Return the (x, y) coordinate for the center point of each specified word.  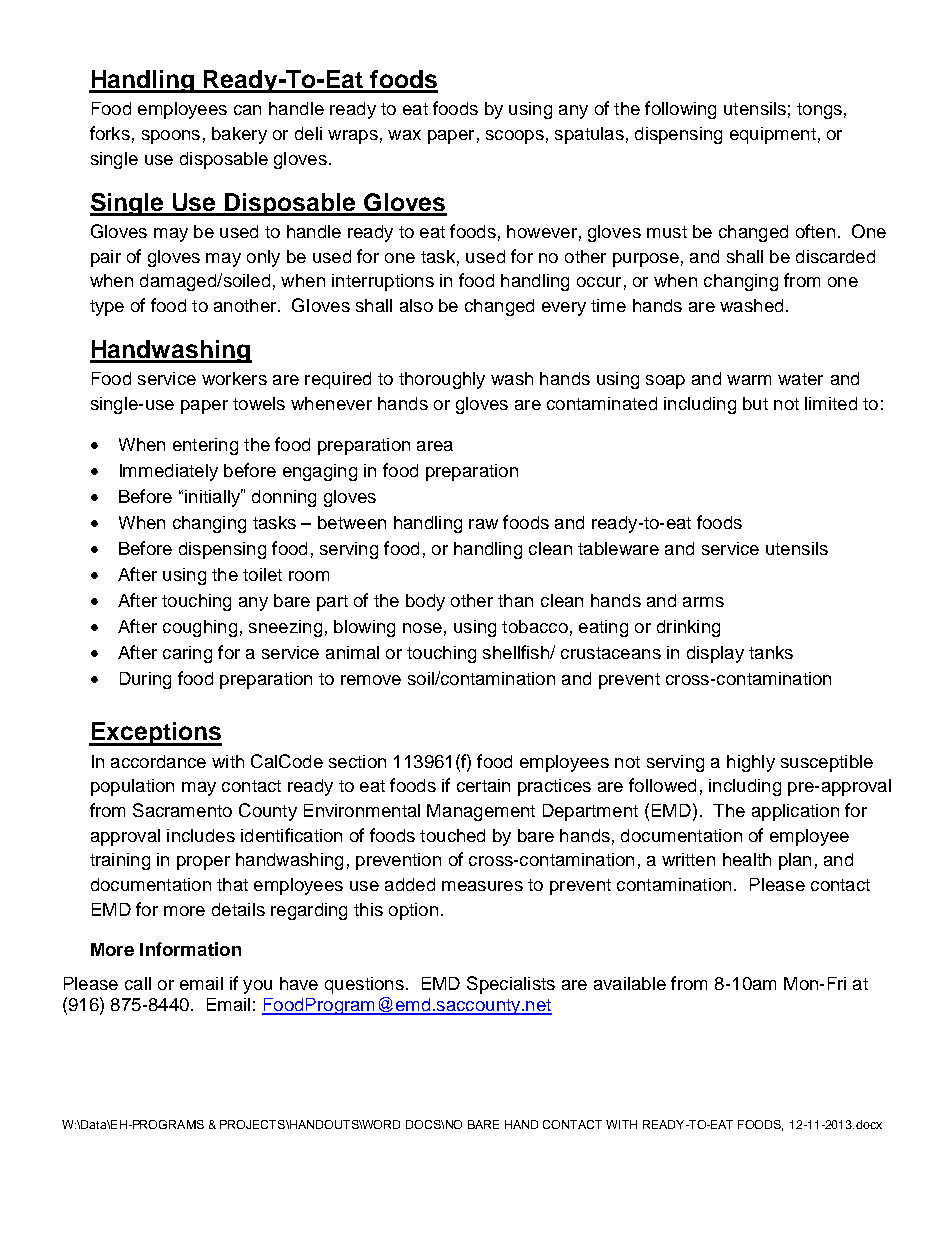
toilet (262, 574)
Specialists (511, 985)
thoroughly (442, 380)
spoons (171, 137)
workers (234, 378)
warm (749, 380)
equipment (773, 135)
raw (483, 524)
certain (483, 785)
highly (751, 763)
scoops (515, 137)
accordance (158, 761)
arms (703, 602)
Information (190, 949)
